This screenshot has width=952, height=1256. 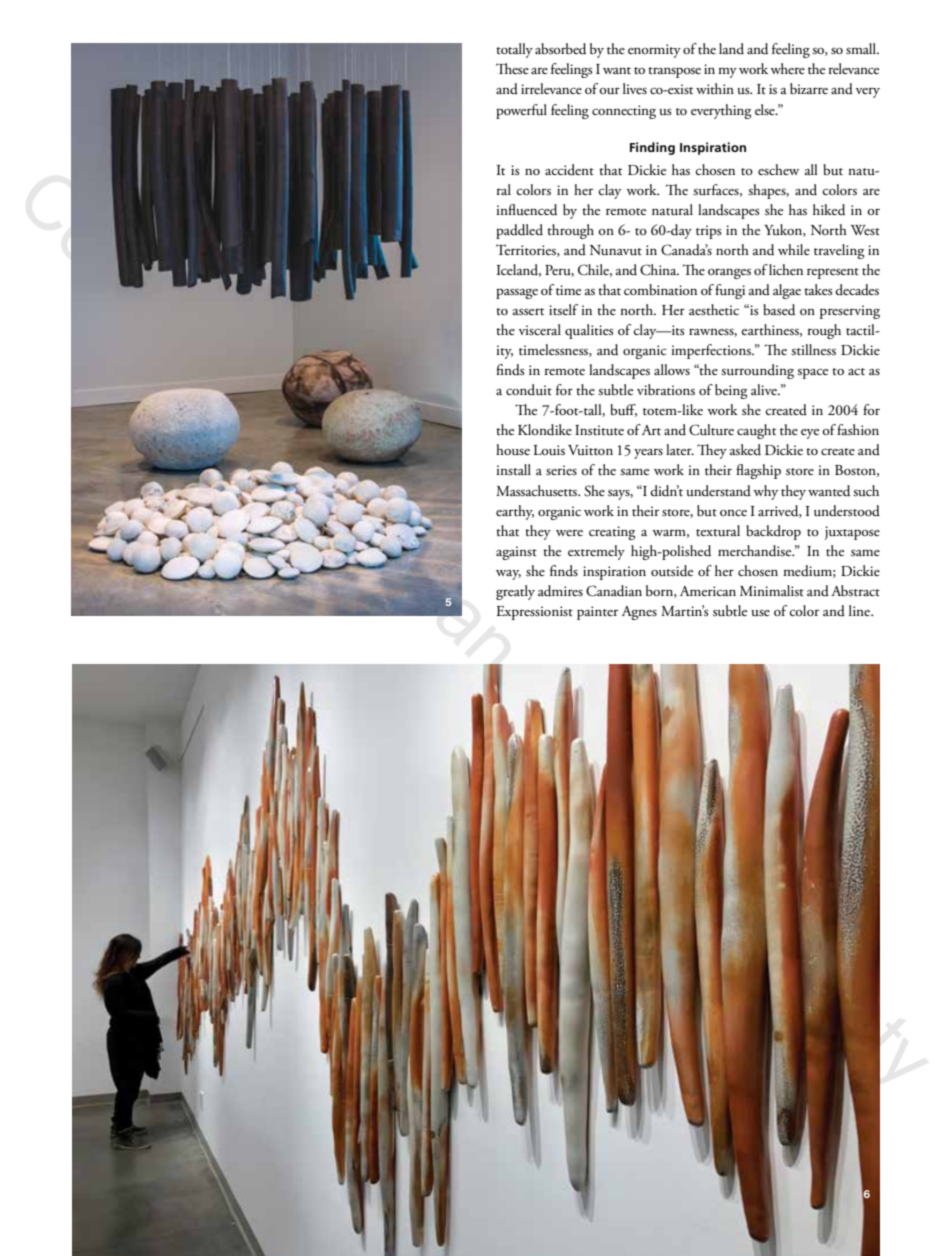 I want to click on vibrations, so click(x=666, y=390).
